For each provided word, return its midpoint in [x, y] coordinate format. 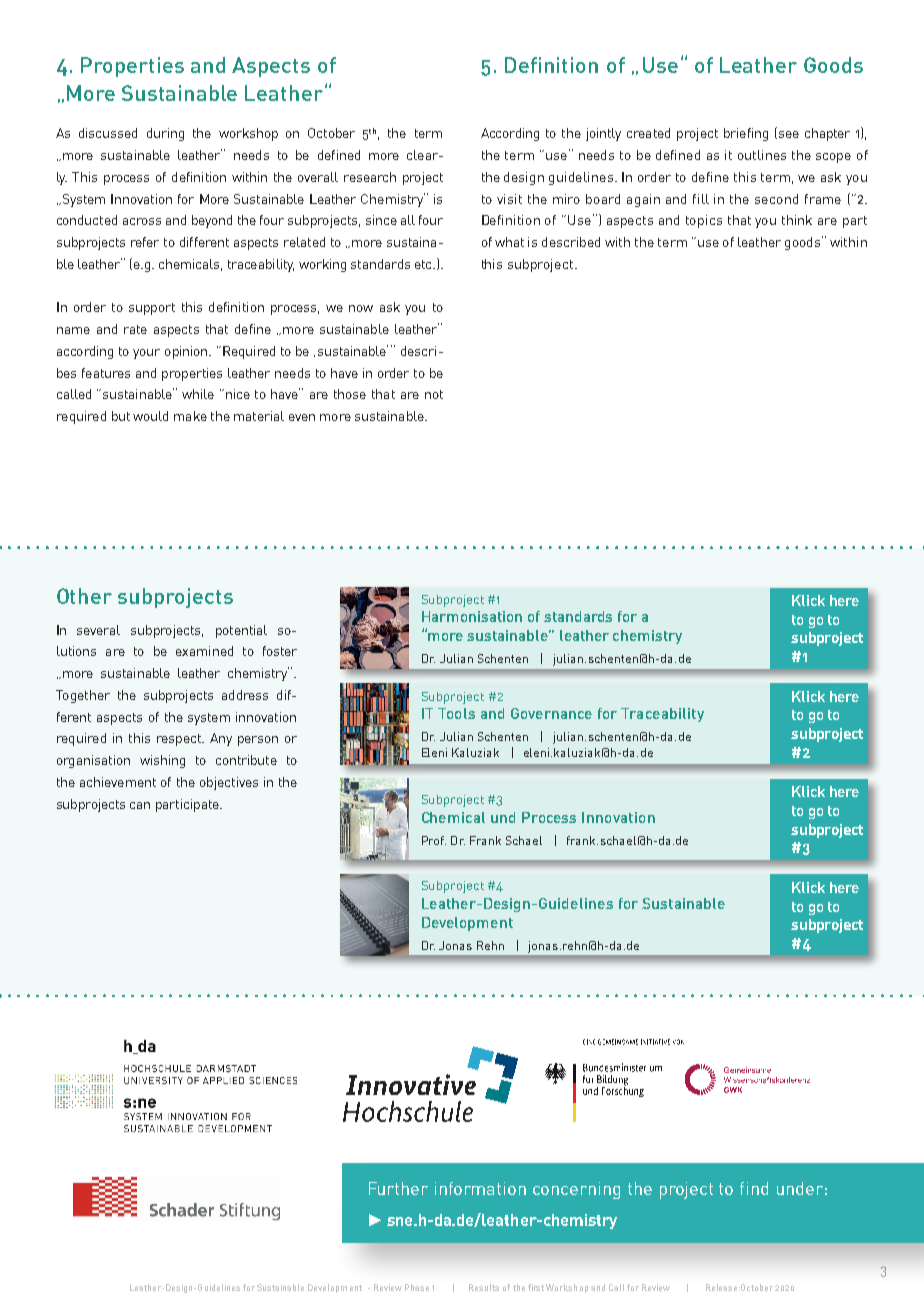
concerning [576, 1190]
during [165, 134]
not [434, 394]
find [754, 1188]
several [98, 630]
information [480, 1188]
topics [704, 221]
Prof [434, 840]
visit [509, 199]
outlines [762, 155]
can [140, 805]
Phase [417, 1287]
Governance [551, 713]
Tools [456, 713]
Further [398, 1188]
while [198, 394]
